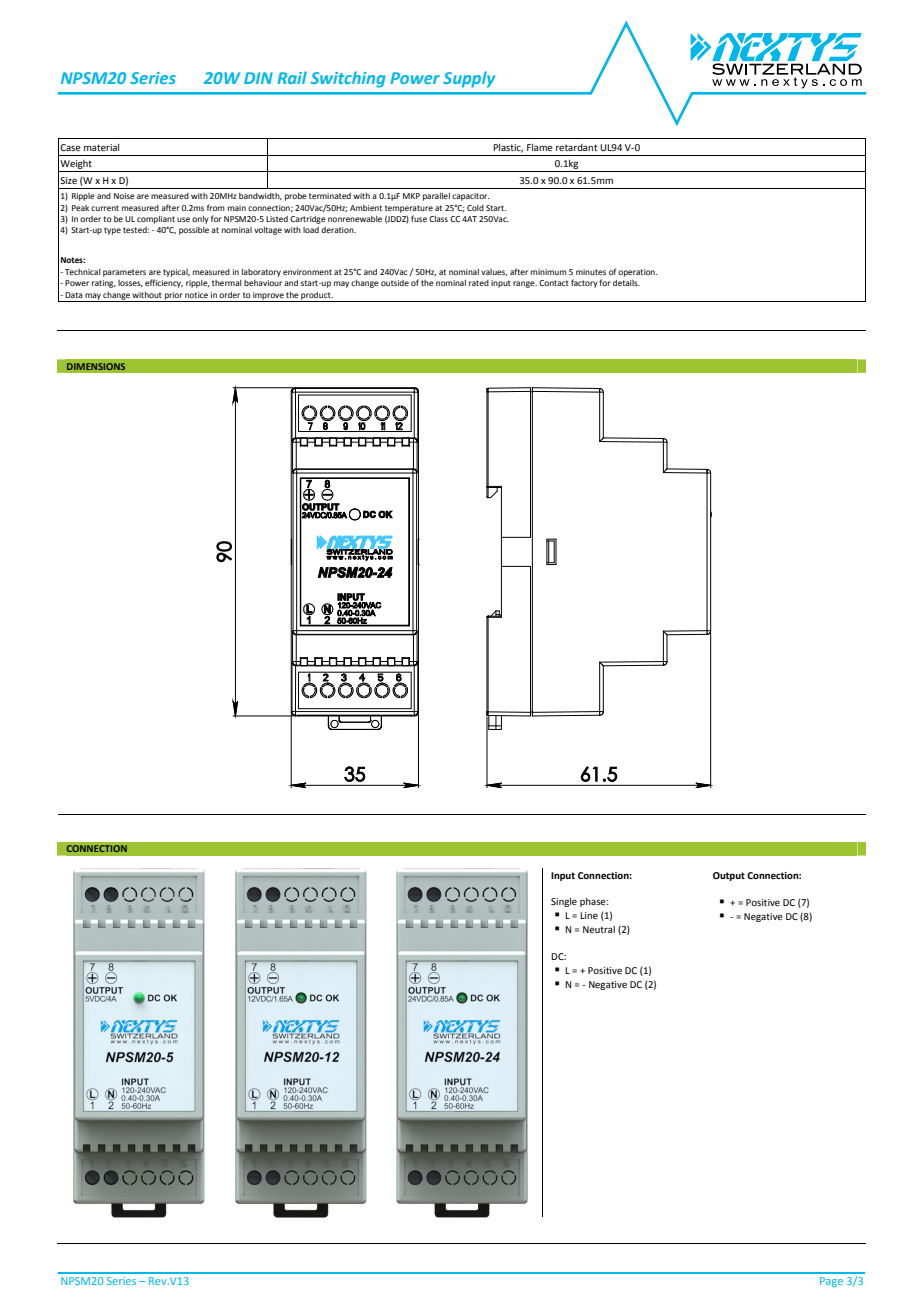 The height and width of the page is (1308, 924). Describe the element at coordinates (469, 79) in the page. I see `Supply` at that location.
